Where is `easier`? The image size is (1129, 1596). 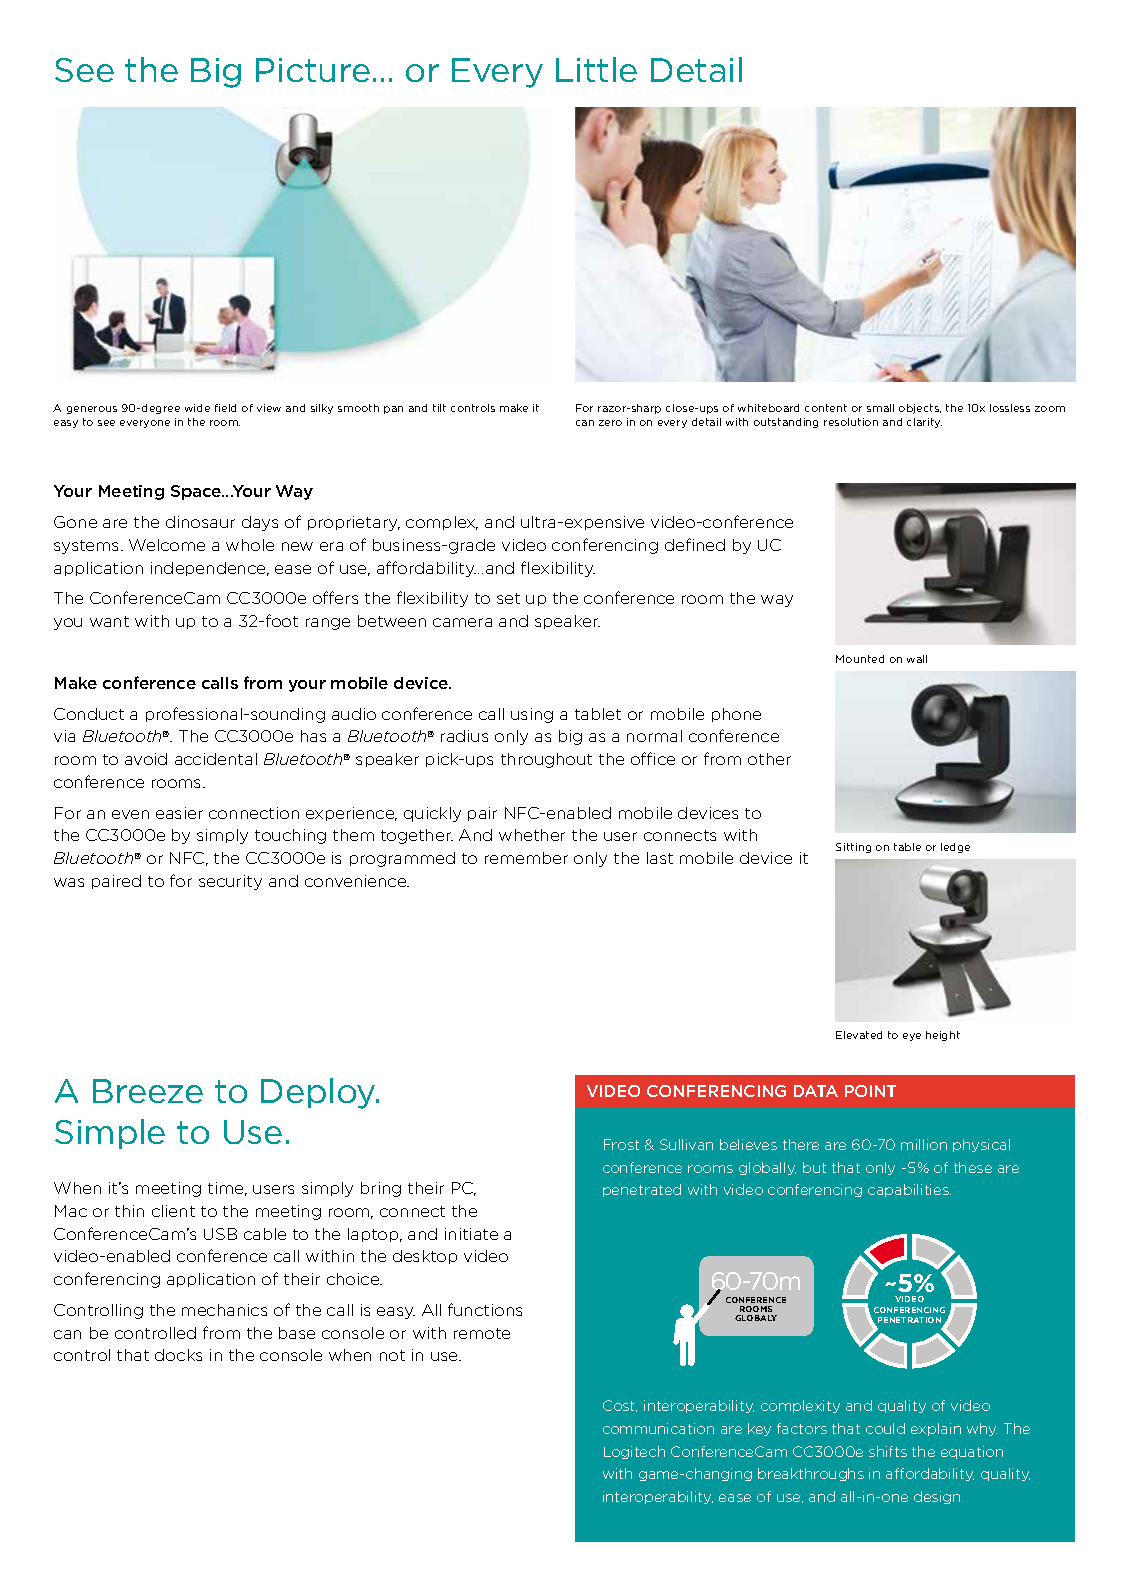
easier is located at coordinates (179, 813).
